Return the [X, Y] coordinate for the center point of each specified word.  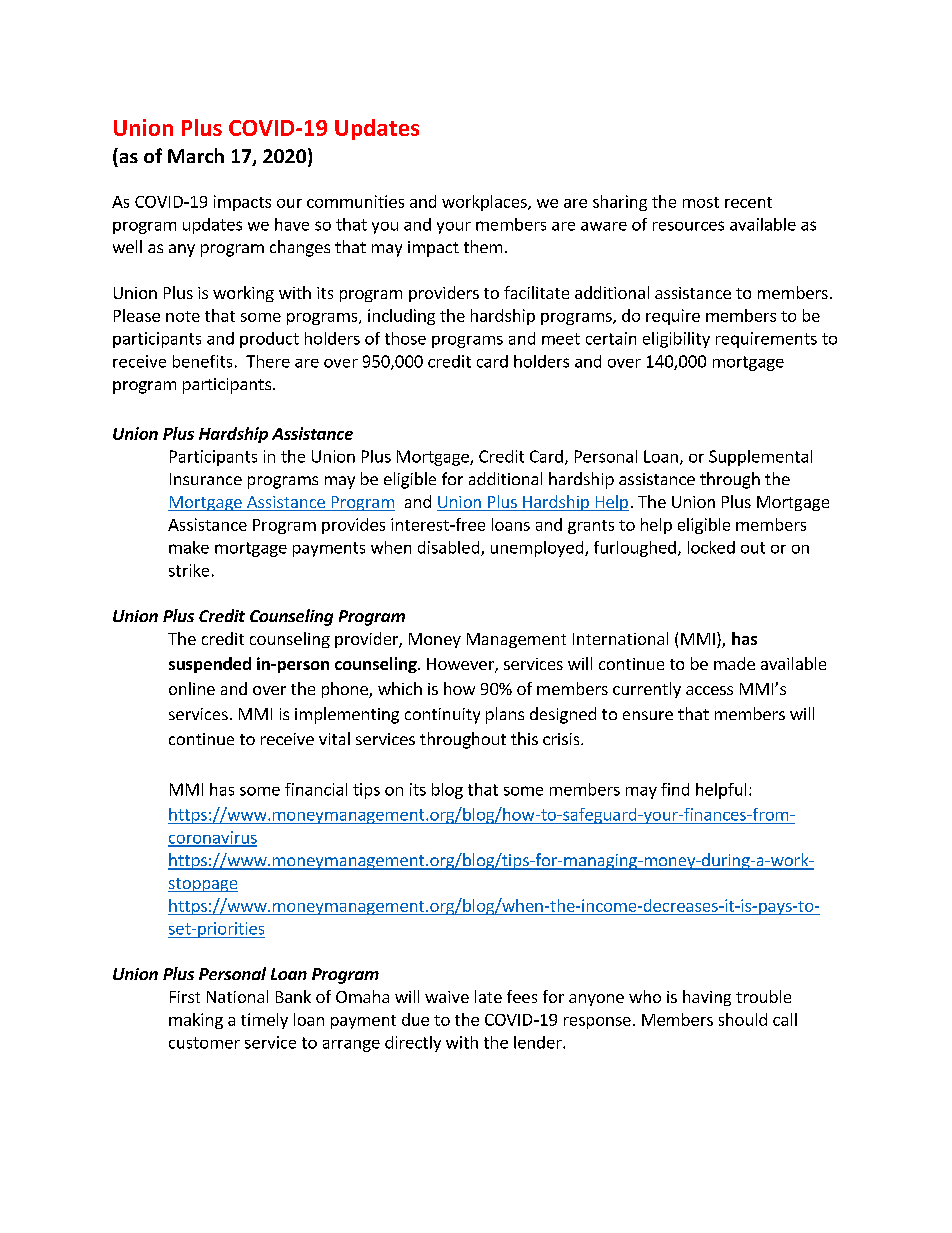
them [483, 246]
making [196, 1021]
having [707, 998]
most [701, 202]
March [196, 155]
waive [447, 997]
